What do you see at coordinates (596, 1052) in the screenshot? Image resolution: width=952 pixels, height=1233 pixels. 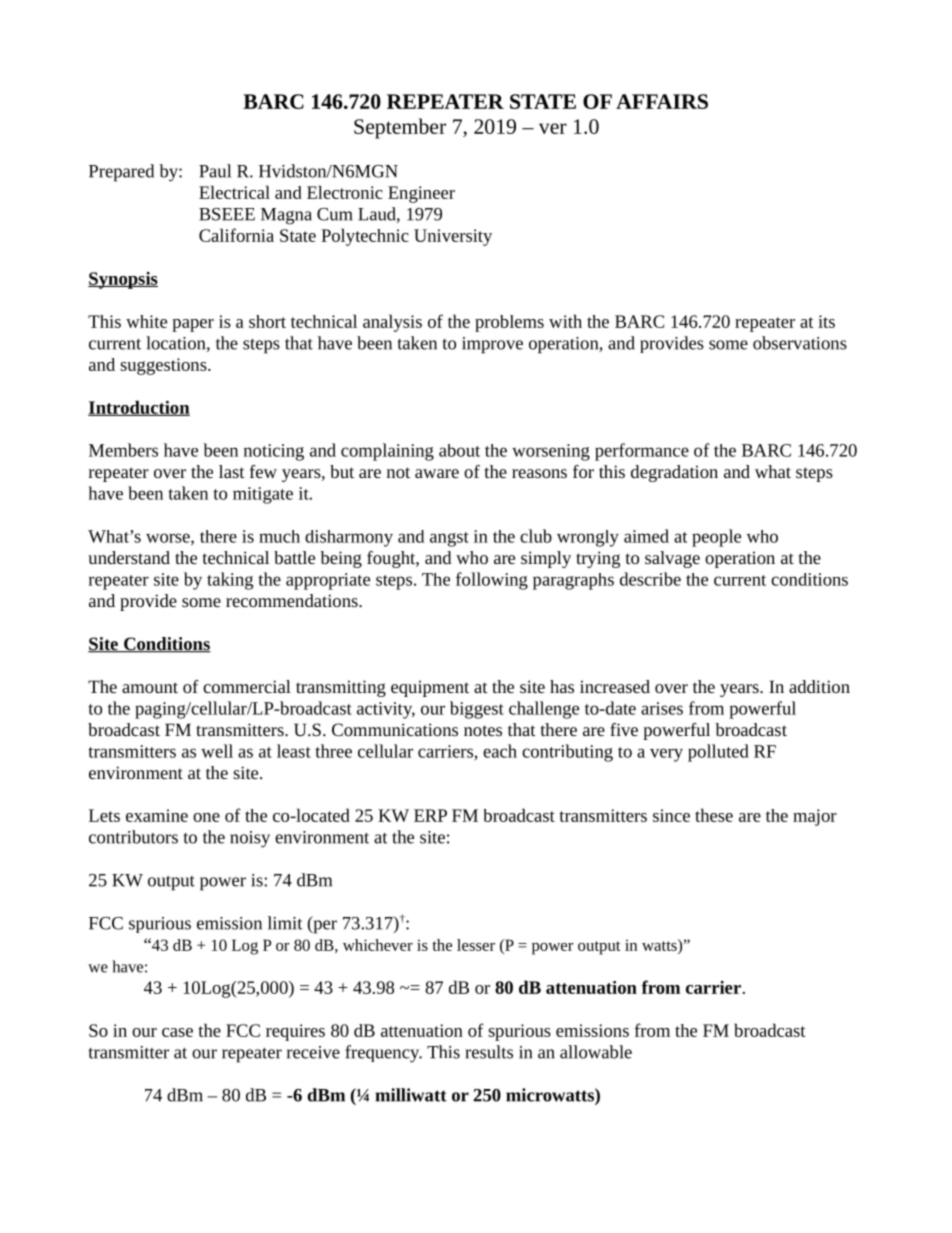 I see `allowable` at bounding box center [596, 1052].
